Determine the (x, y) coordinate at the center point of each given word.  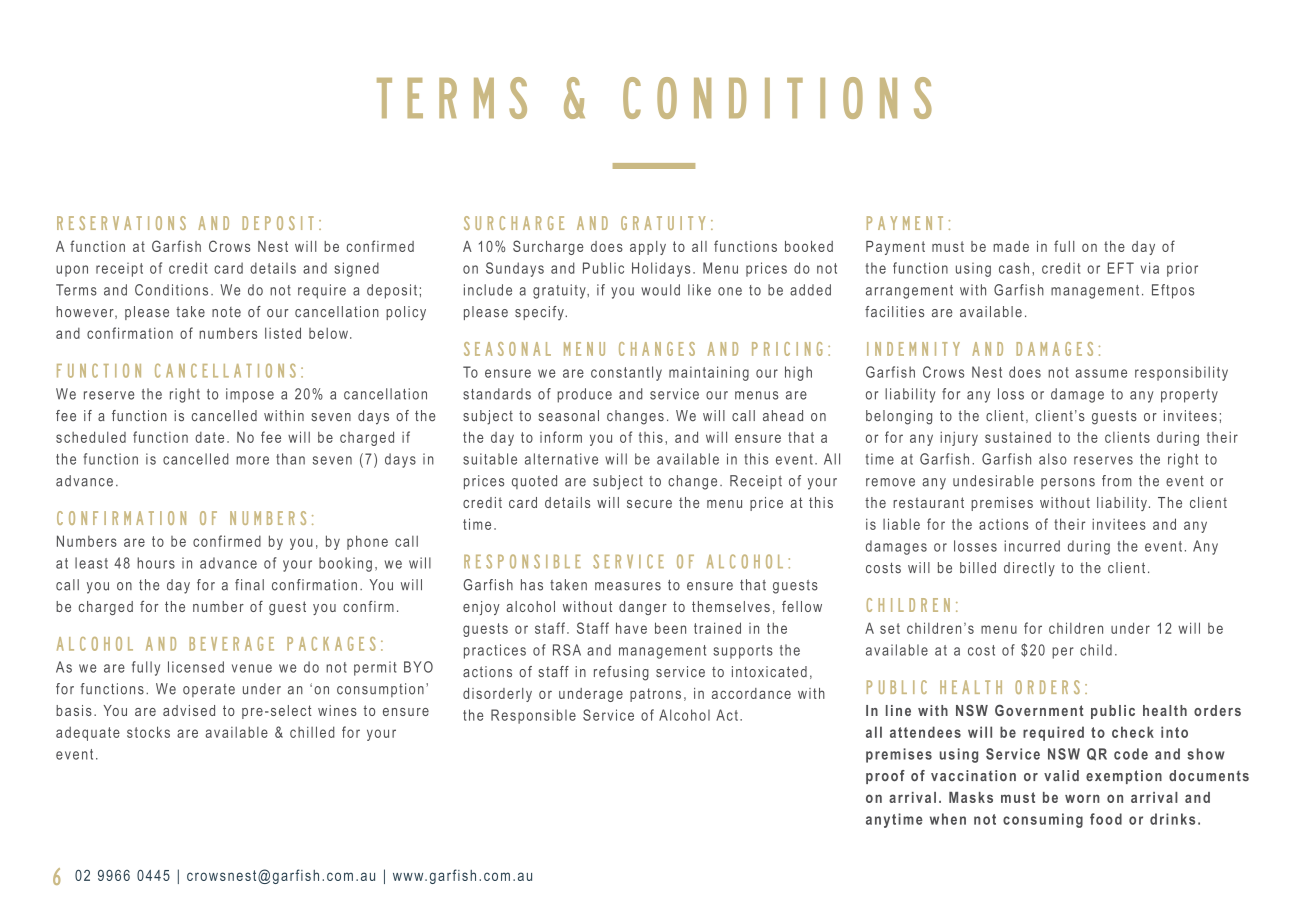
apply (648, 248)
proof (885, 777)
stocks (148, 732)
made (1011, 246)
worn (1082, 798)
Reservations (121, 223)
